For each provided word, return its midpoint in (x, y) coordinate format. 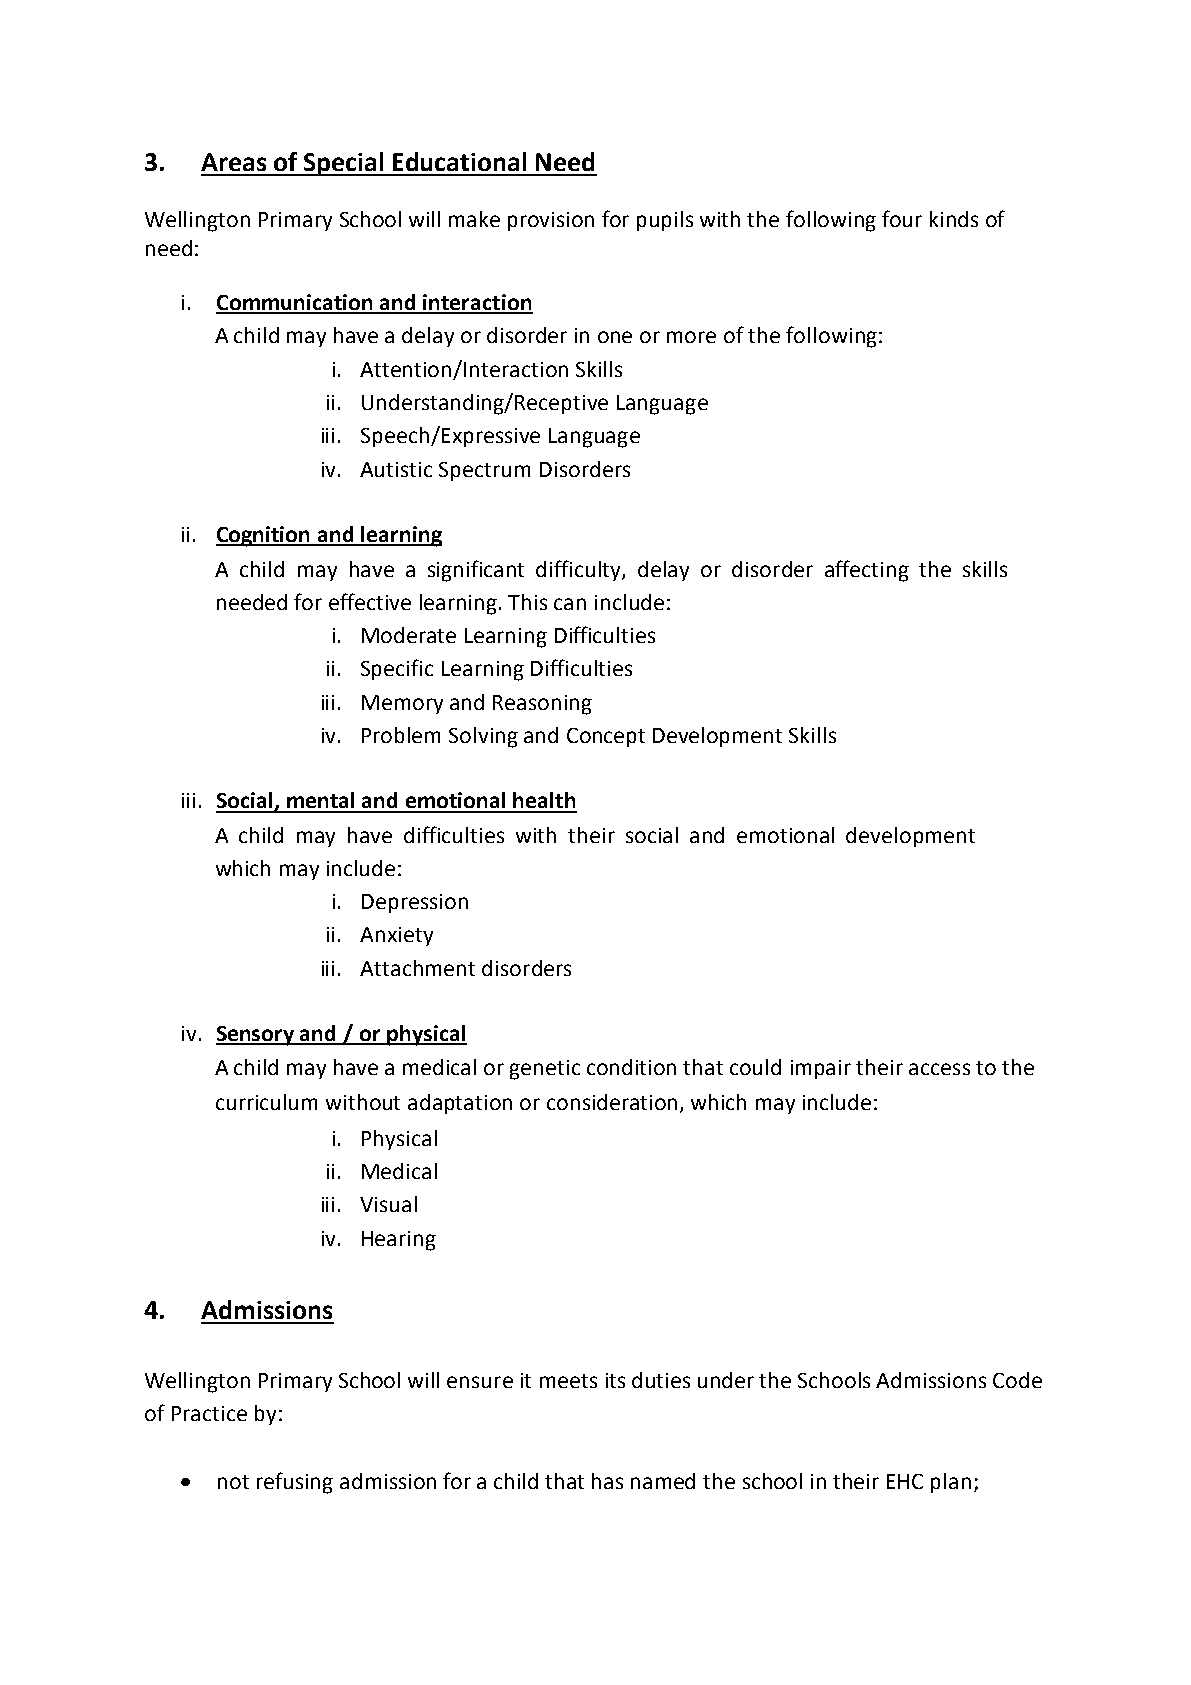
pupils (665, 221)
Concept (606, 737)
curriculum (266, 1102)
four (902, 218)
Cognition (264, 536)
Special (344, 164)
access (939, 1069)
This (527, 602)
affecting (867, 571)
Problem (401, 735)
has (607, 1481)
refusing (295, 1483)
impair (821, 1069)
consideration (612, 1102)
